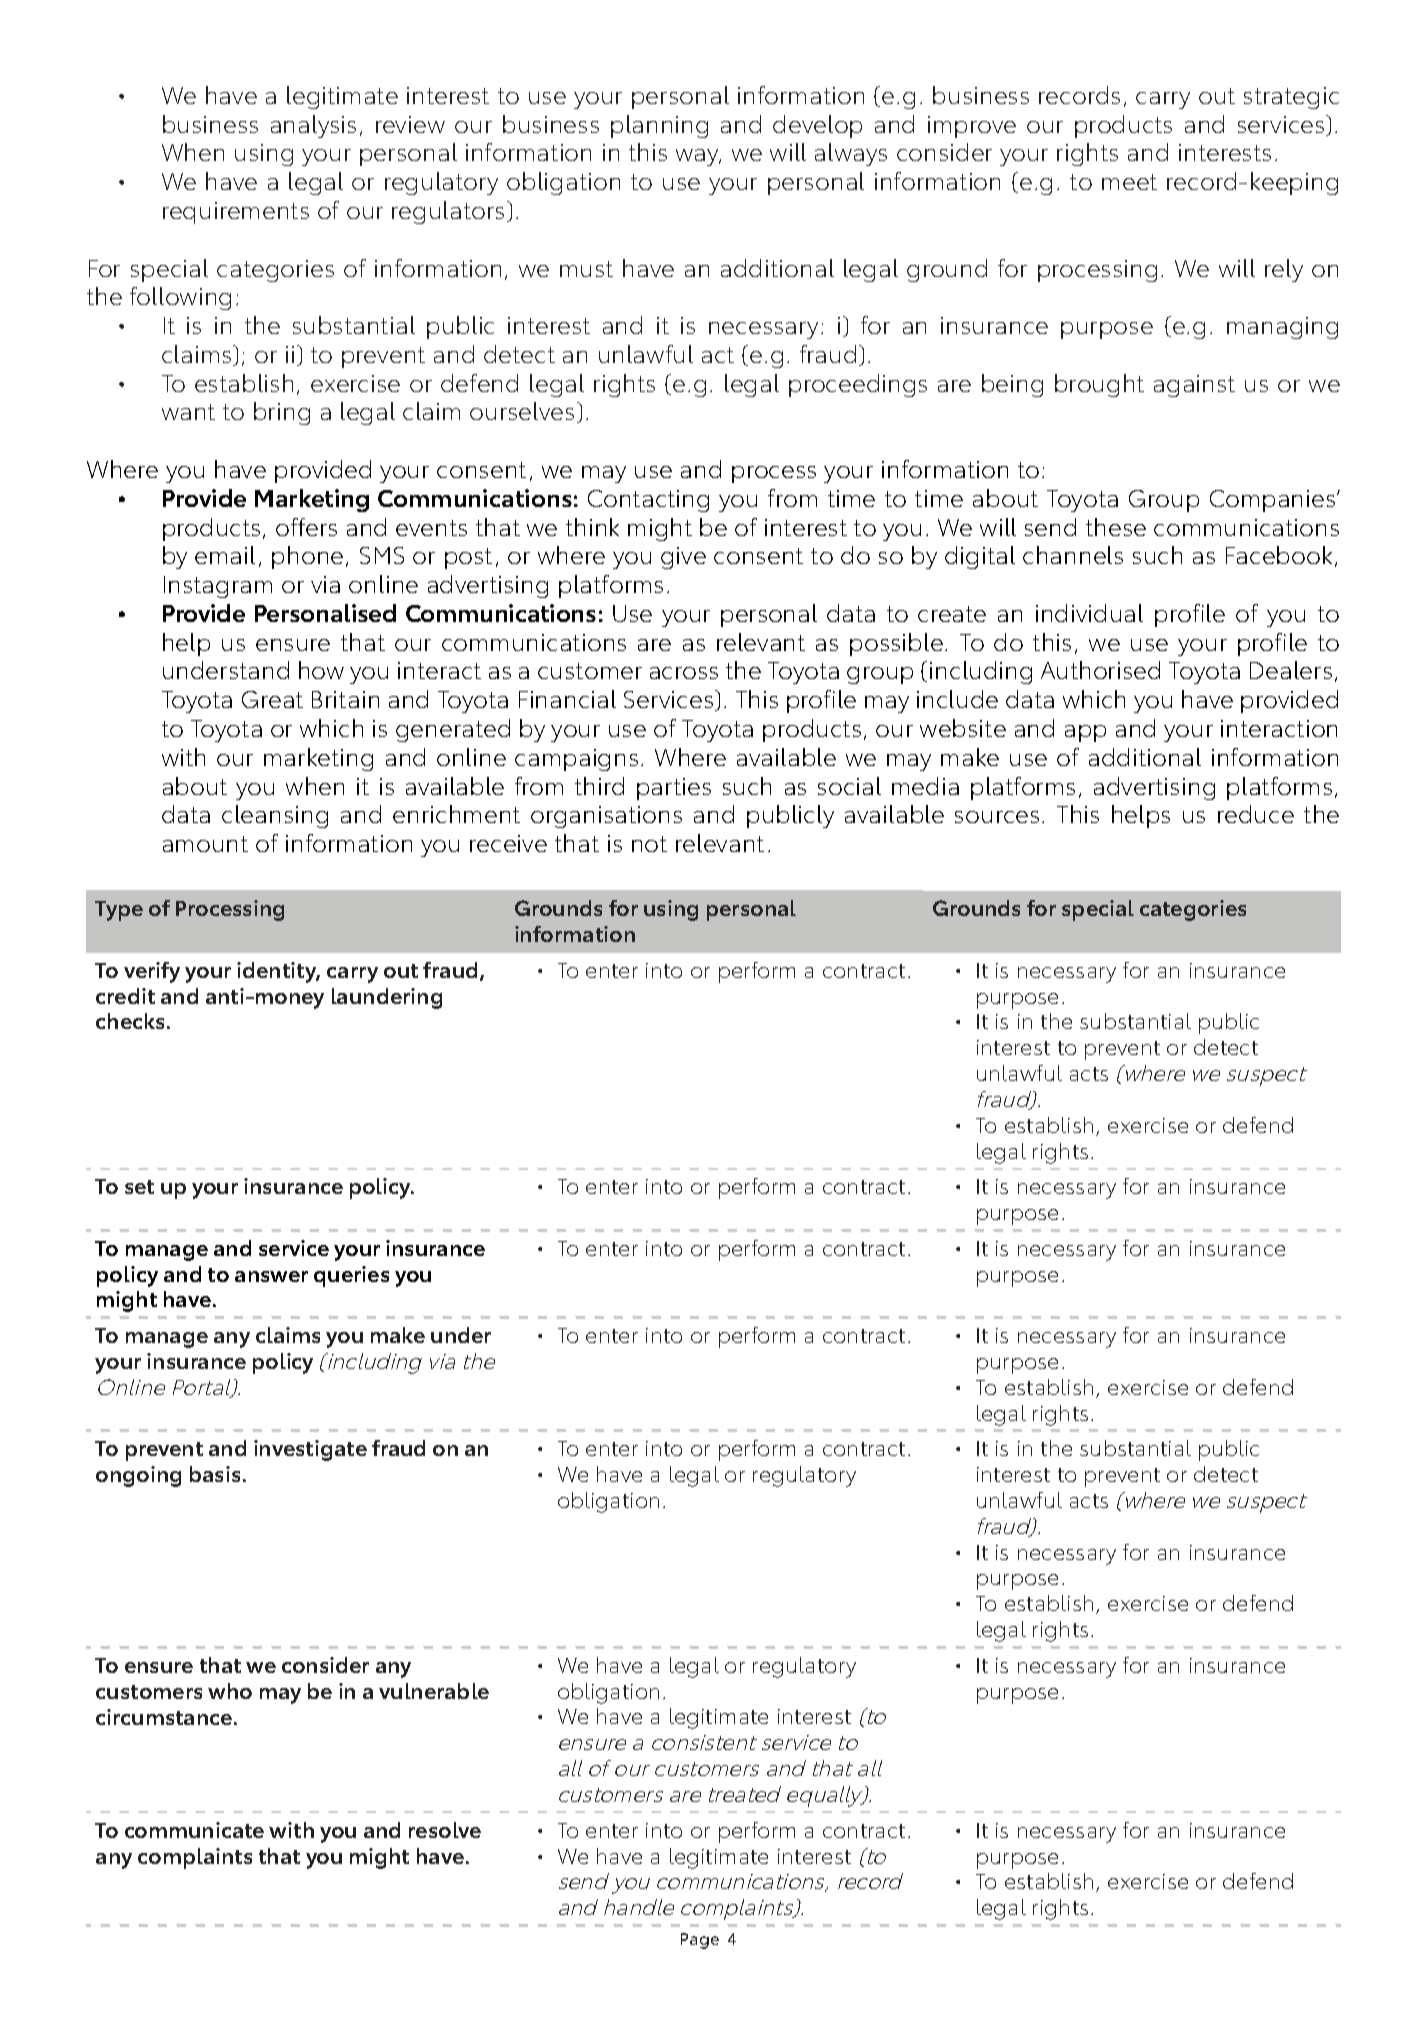 The width and height of the page is (1427, 2019). What do you see at coordinates (194, 1830) in the page?
I see `communicate` at bounding box center [194, 1830].
